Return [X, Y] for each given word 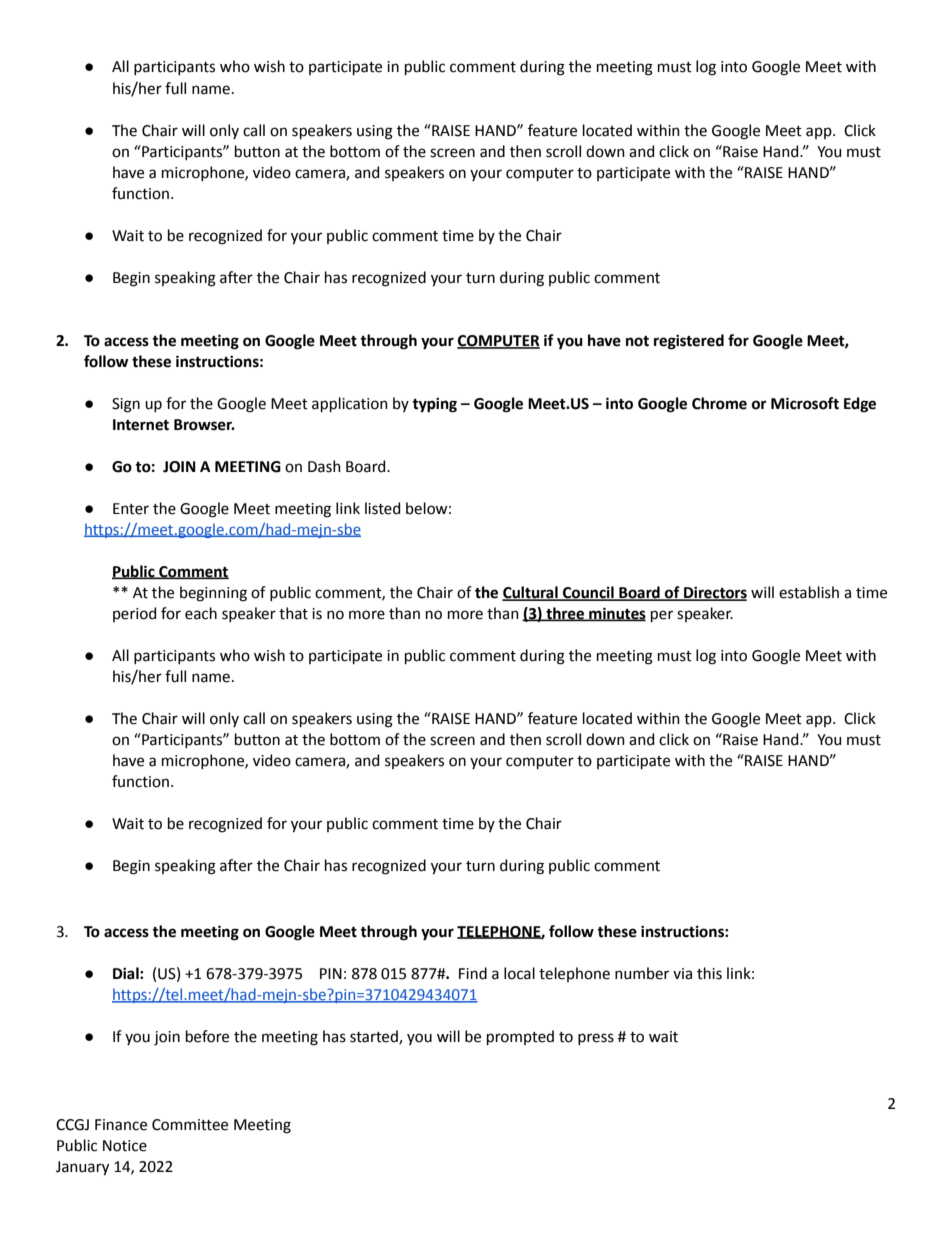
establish [809, 592]
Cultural [531, 593]
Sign [126, 405]
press [596, 1039]
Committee [190, 1125]
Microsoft [805, 403]
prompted [520, 1037]
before [207, 1036]
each [201, 613]
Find [473, 973]
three [565, 614]
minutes [616, 614]
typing [434, 405]
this [709, 973]
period [134, 614]
